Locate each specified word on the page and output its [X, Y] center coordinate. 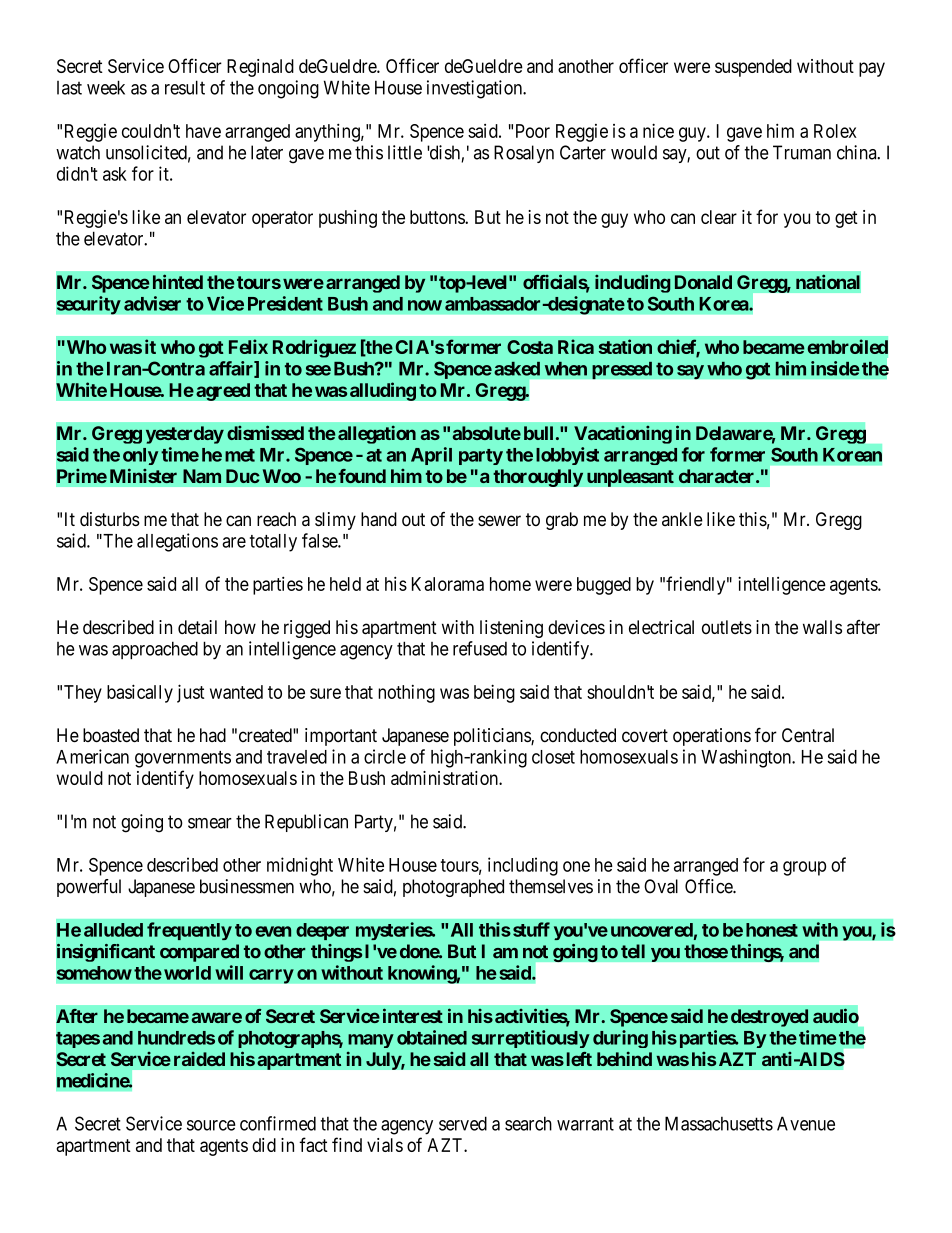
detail [197, 627]
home [510, 584]
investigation [476, 89]
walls [822, 627]
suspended [753, 68]
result [185, 87]
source [211, 1125]
